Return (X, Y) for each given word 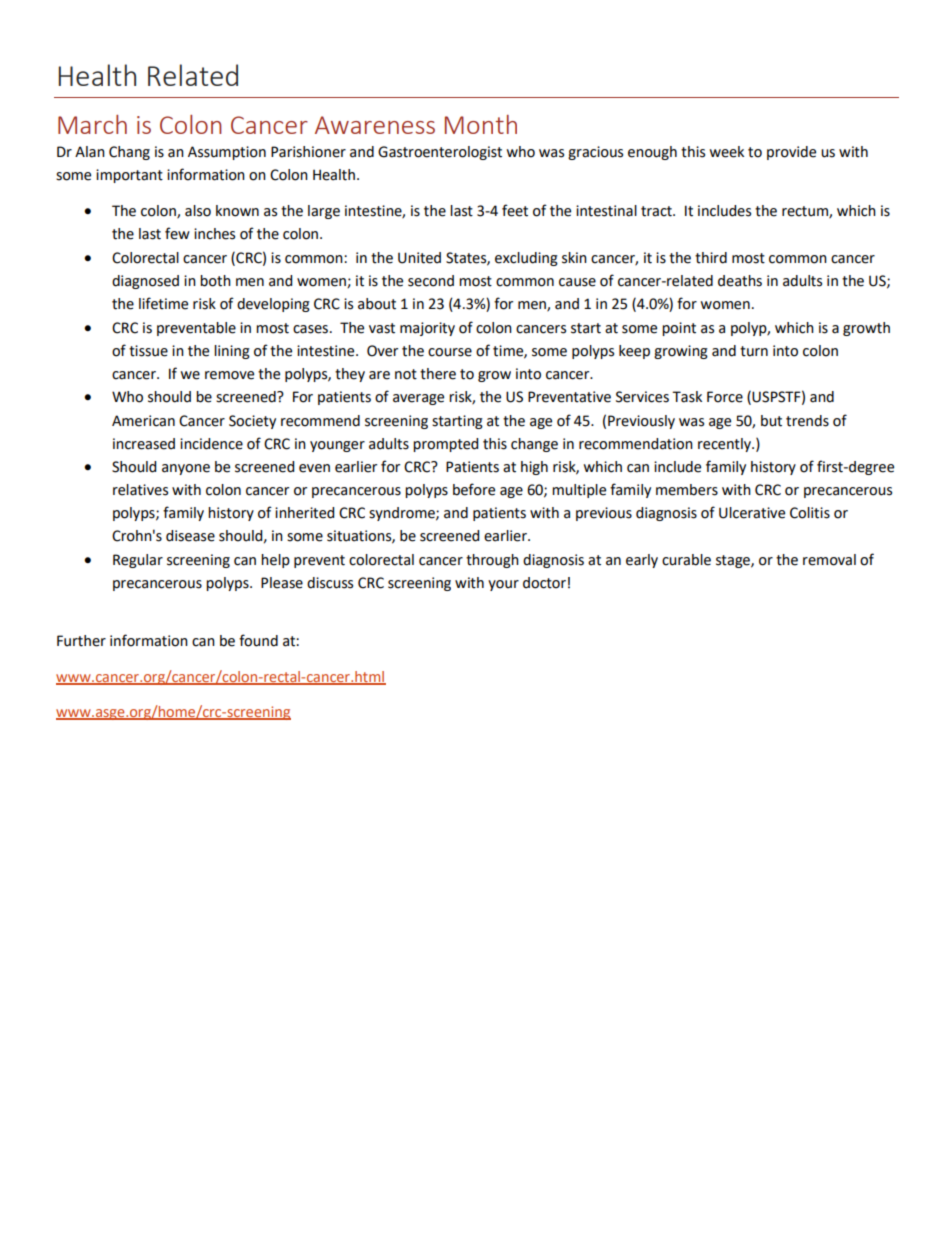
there (438, 374)
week (726, 152)
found (258, 640)
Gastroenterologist (440, 153)
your (503, 585)
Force (725, 397)
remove (229, 375)
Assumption (227, 153)
